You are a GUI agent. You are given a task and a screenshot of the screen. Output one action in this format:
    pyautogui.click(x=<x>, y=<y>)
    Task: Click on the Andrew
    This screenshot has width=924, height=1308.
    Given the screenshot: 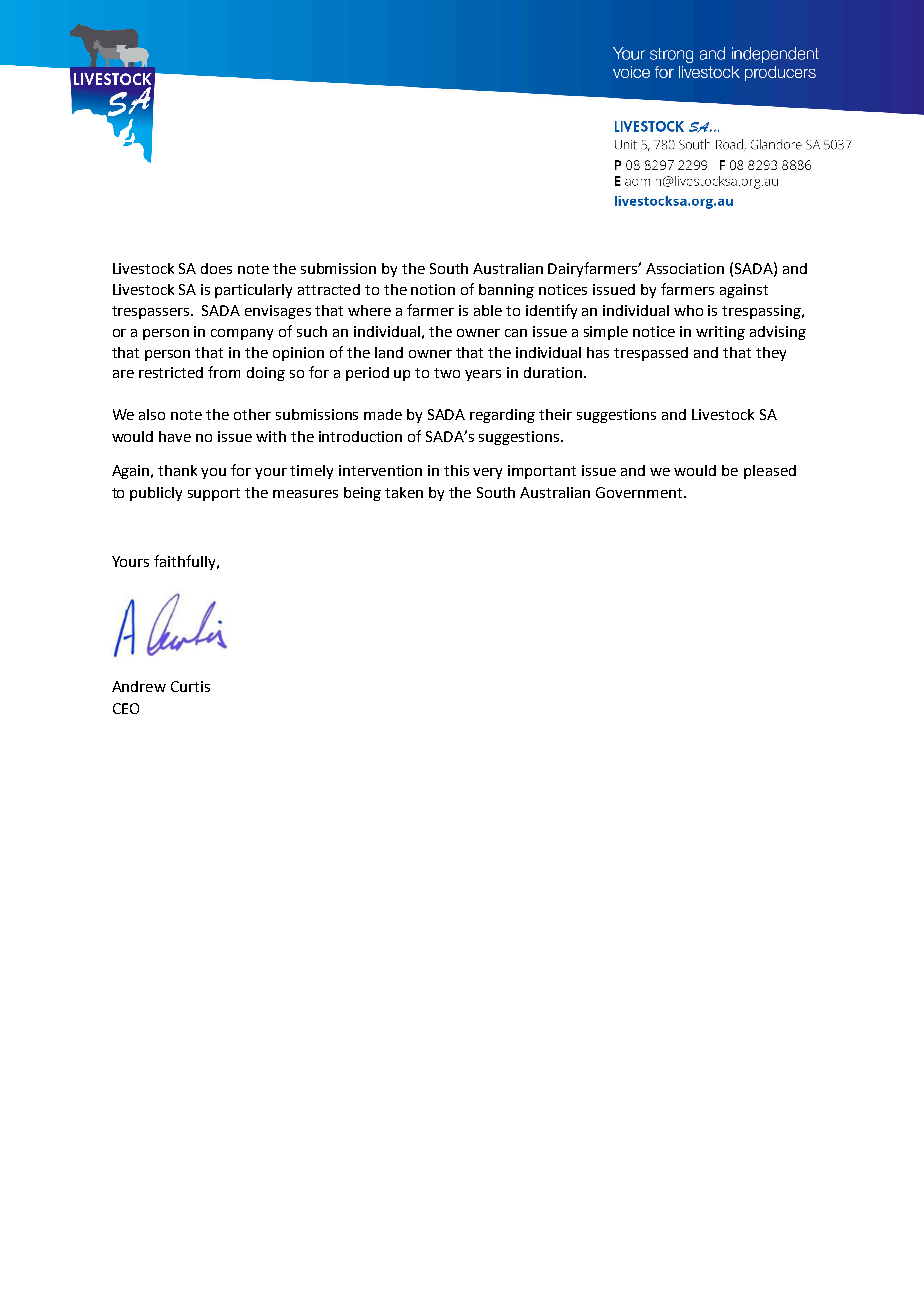 What is the action you would take?
    pyautogui.click(x=139, y=686)
